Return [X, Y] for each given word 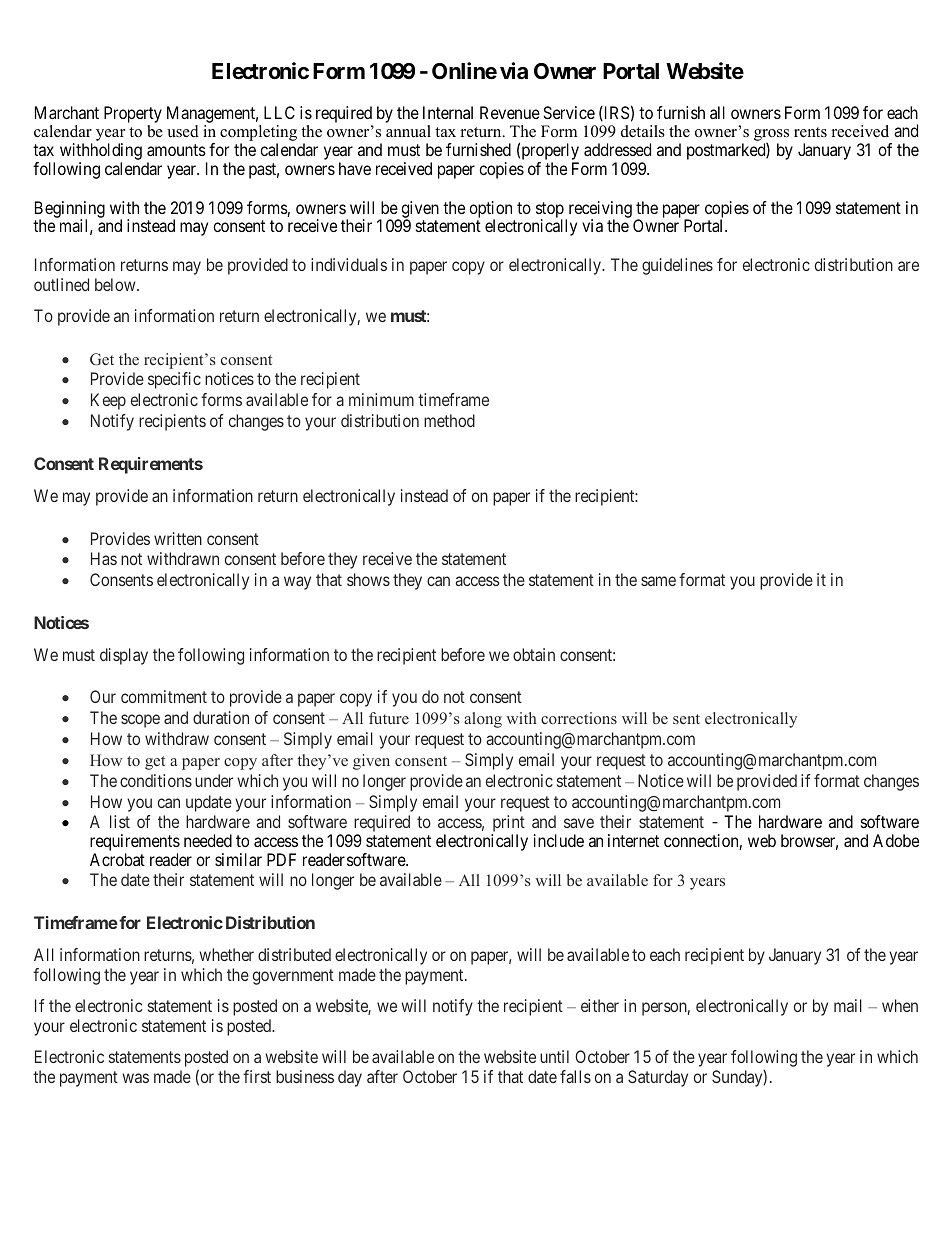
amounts [176, 150]
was [135, 1078]
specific [174, 380]
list [120, 821]
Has [104, 558]
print [508, 825]
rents [810, 132]
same [658, 581]
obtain [534, 654]
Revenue [510, 112]
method [449, 420]
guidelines [677, 266]
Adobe [896, 840]
